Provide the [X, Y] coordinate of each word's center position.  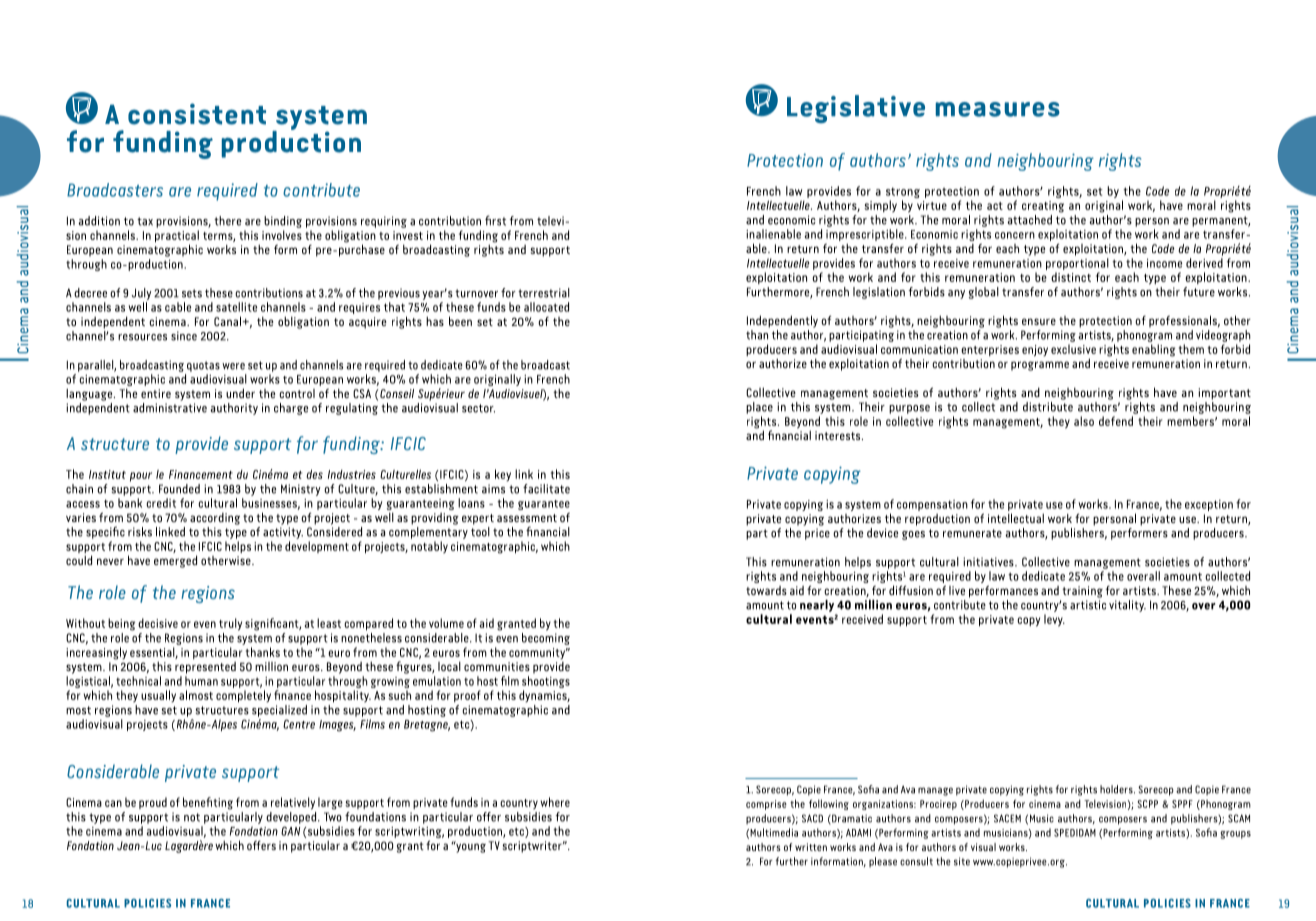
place [759, 408]
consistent [197, 114]
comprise [766, 805]
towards [766, 590]
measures [998, 109]
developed [291, 816]
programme [1040, 366]
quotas [203, 366]
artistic [1088, 605]
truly [230, 624]
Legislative [856, 109]
